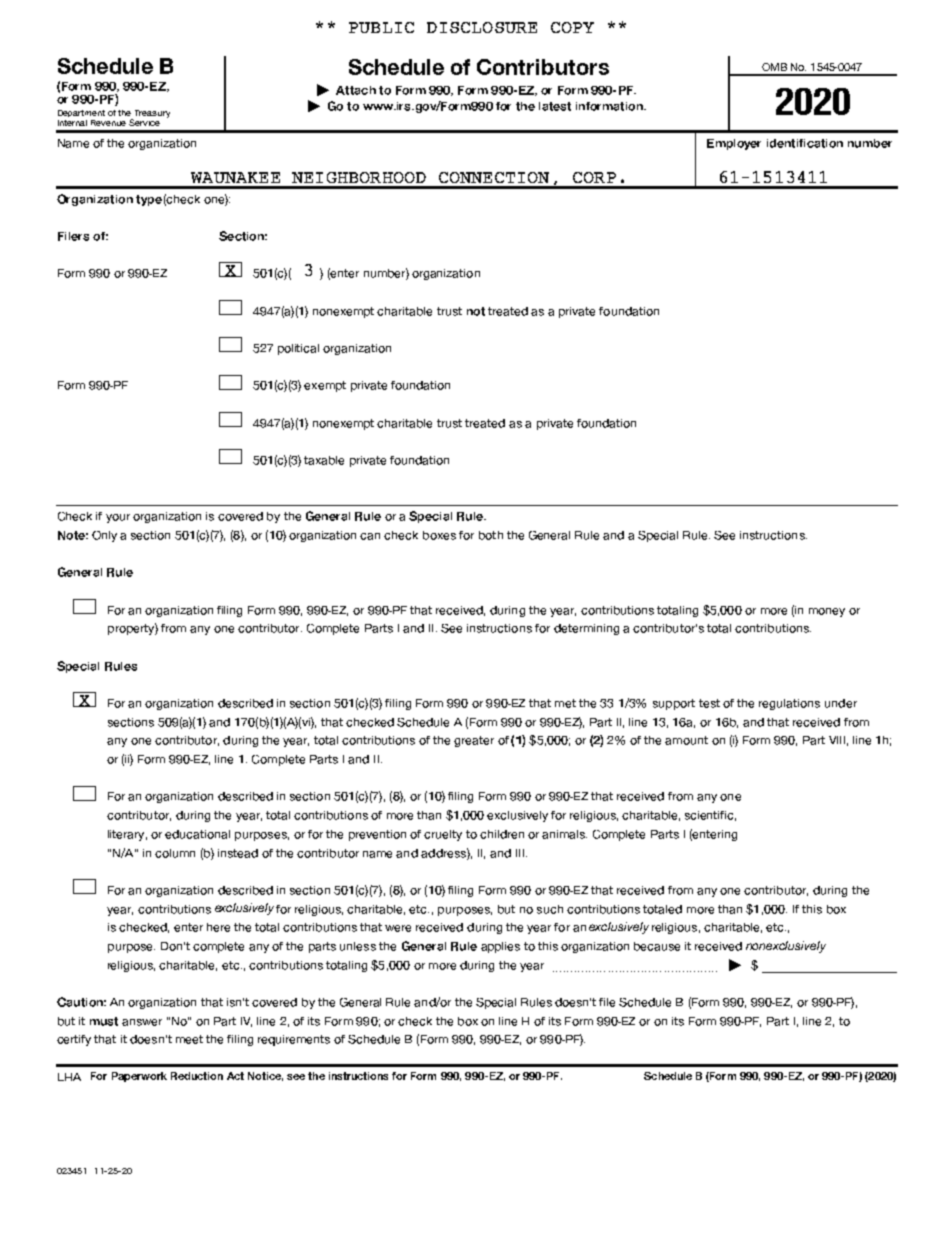 The height and width of the page is (1233, 952). I want to click on DISCLOSURE, so click(482, 27).
